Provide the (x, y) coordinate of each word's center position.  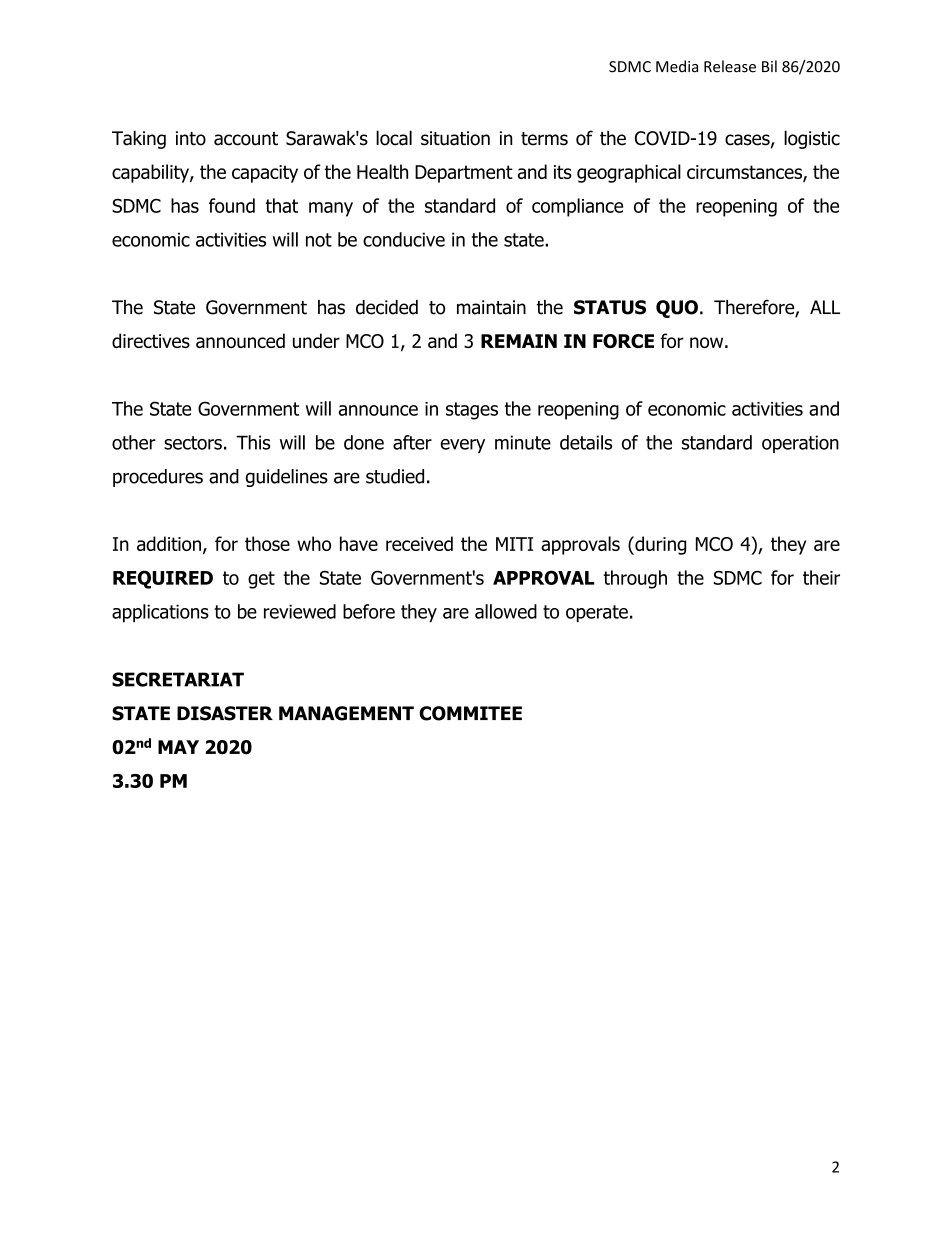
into (191, 138)
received (419, 543)
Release (730, 66)
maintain (491, 307)
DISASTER (225, 713)
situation (455, 138)
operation (800, 444)
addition (169, 543)
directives (151, 340)
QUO (677, 309)
